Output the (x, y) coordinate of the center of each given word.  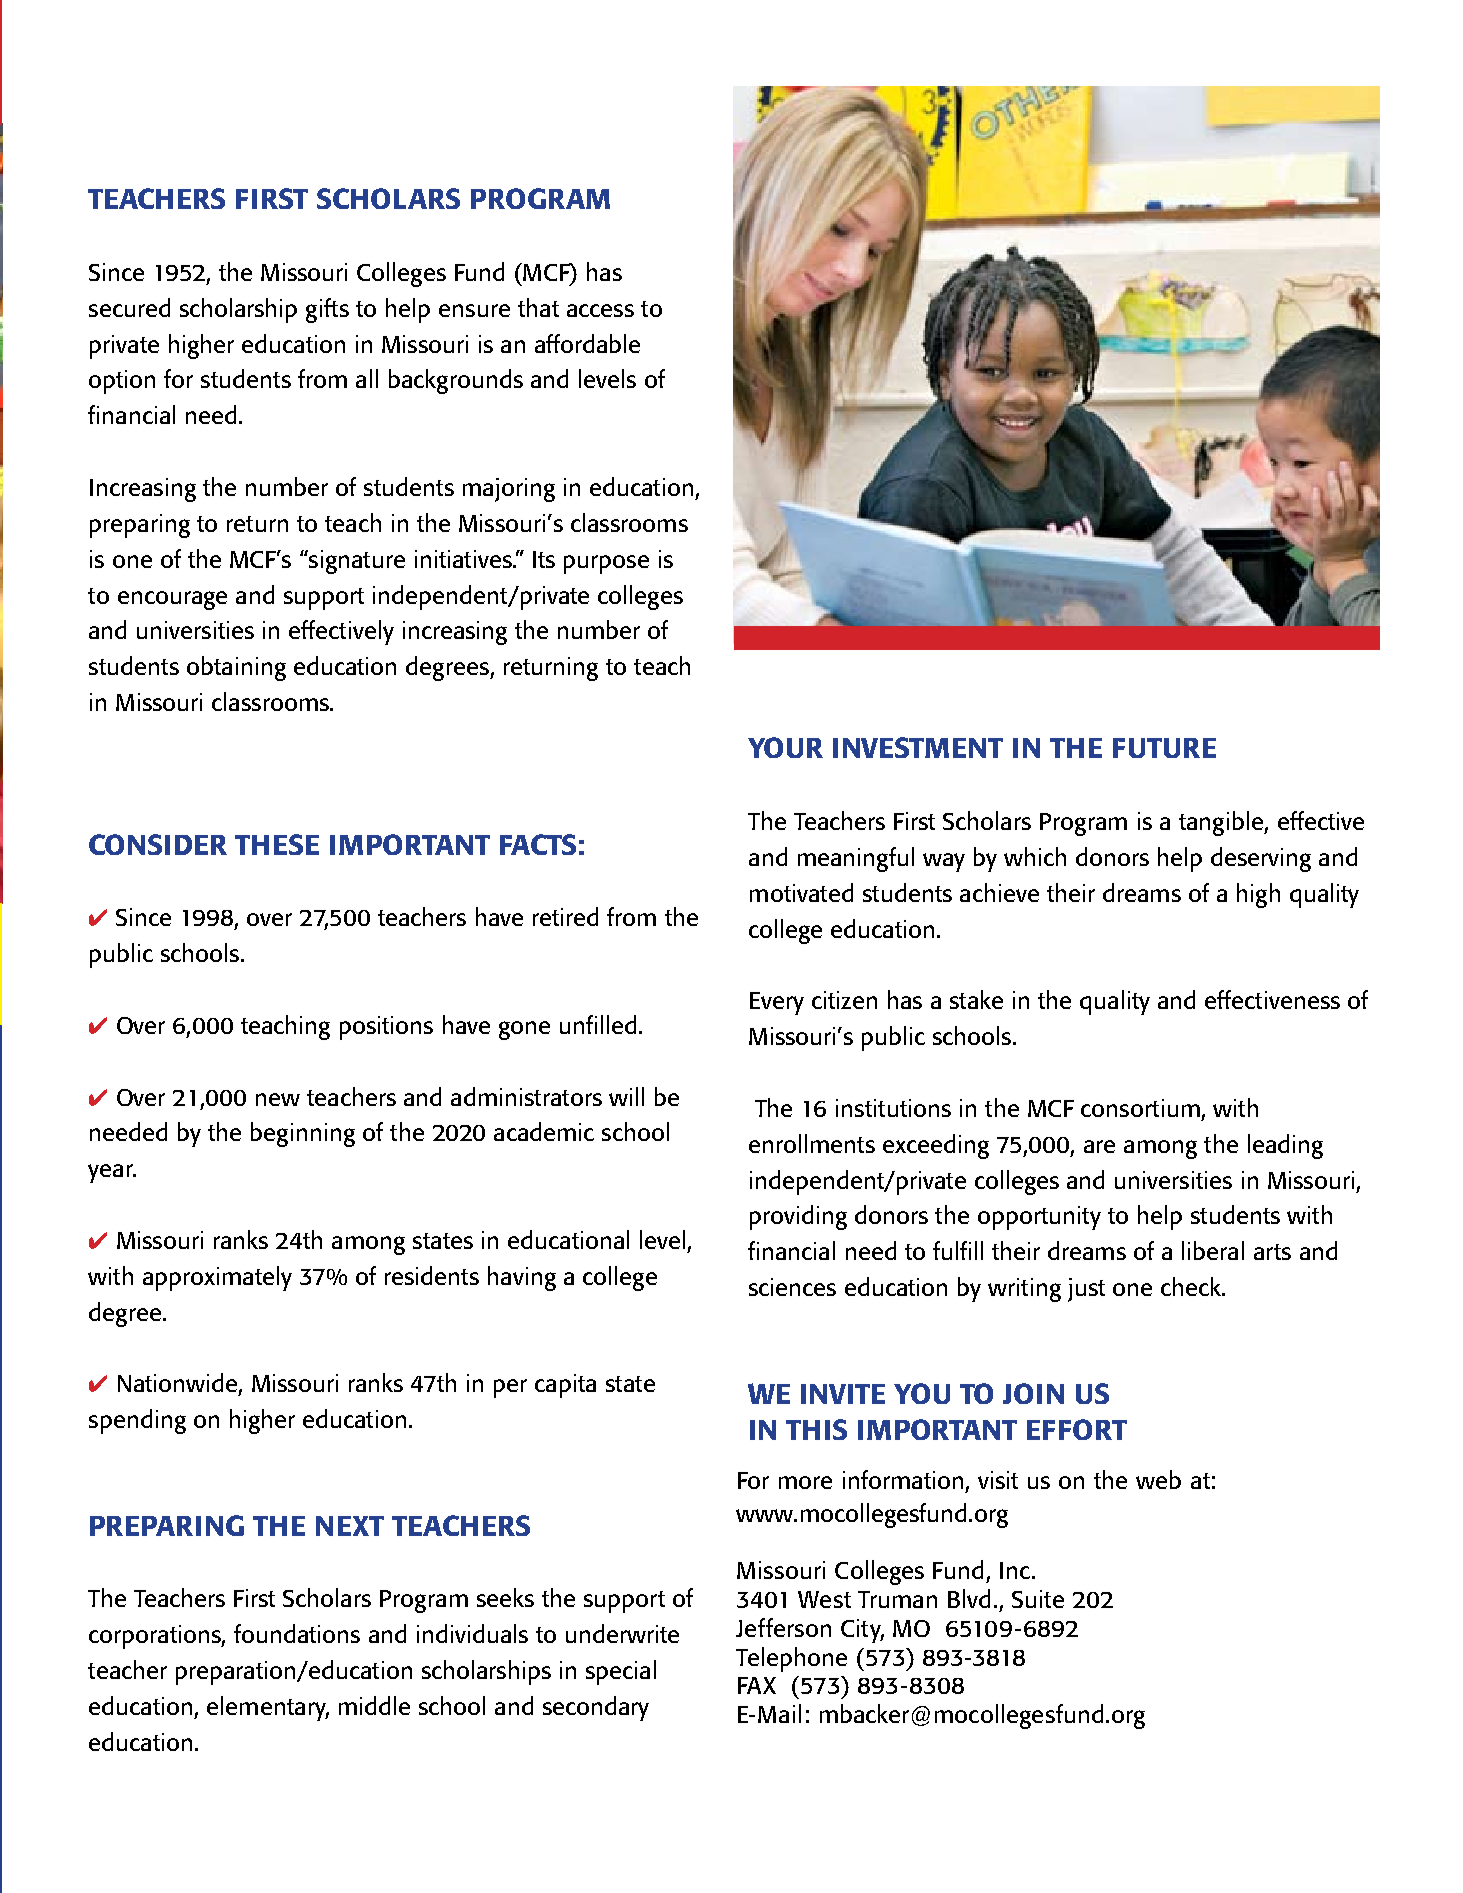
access (600, 310)
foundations (297, 1633)
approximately (217, 1278)
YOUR (785, 747)
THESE (277, 844)
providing (798, 1217)
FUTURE (1164, 748)
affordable (587, 343)
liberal (1213, 1250)
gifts (327, 310)
